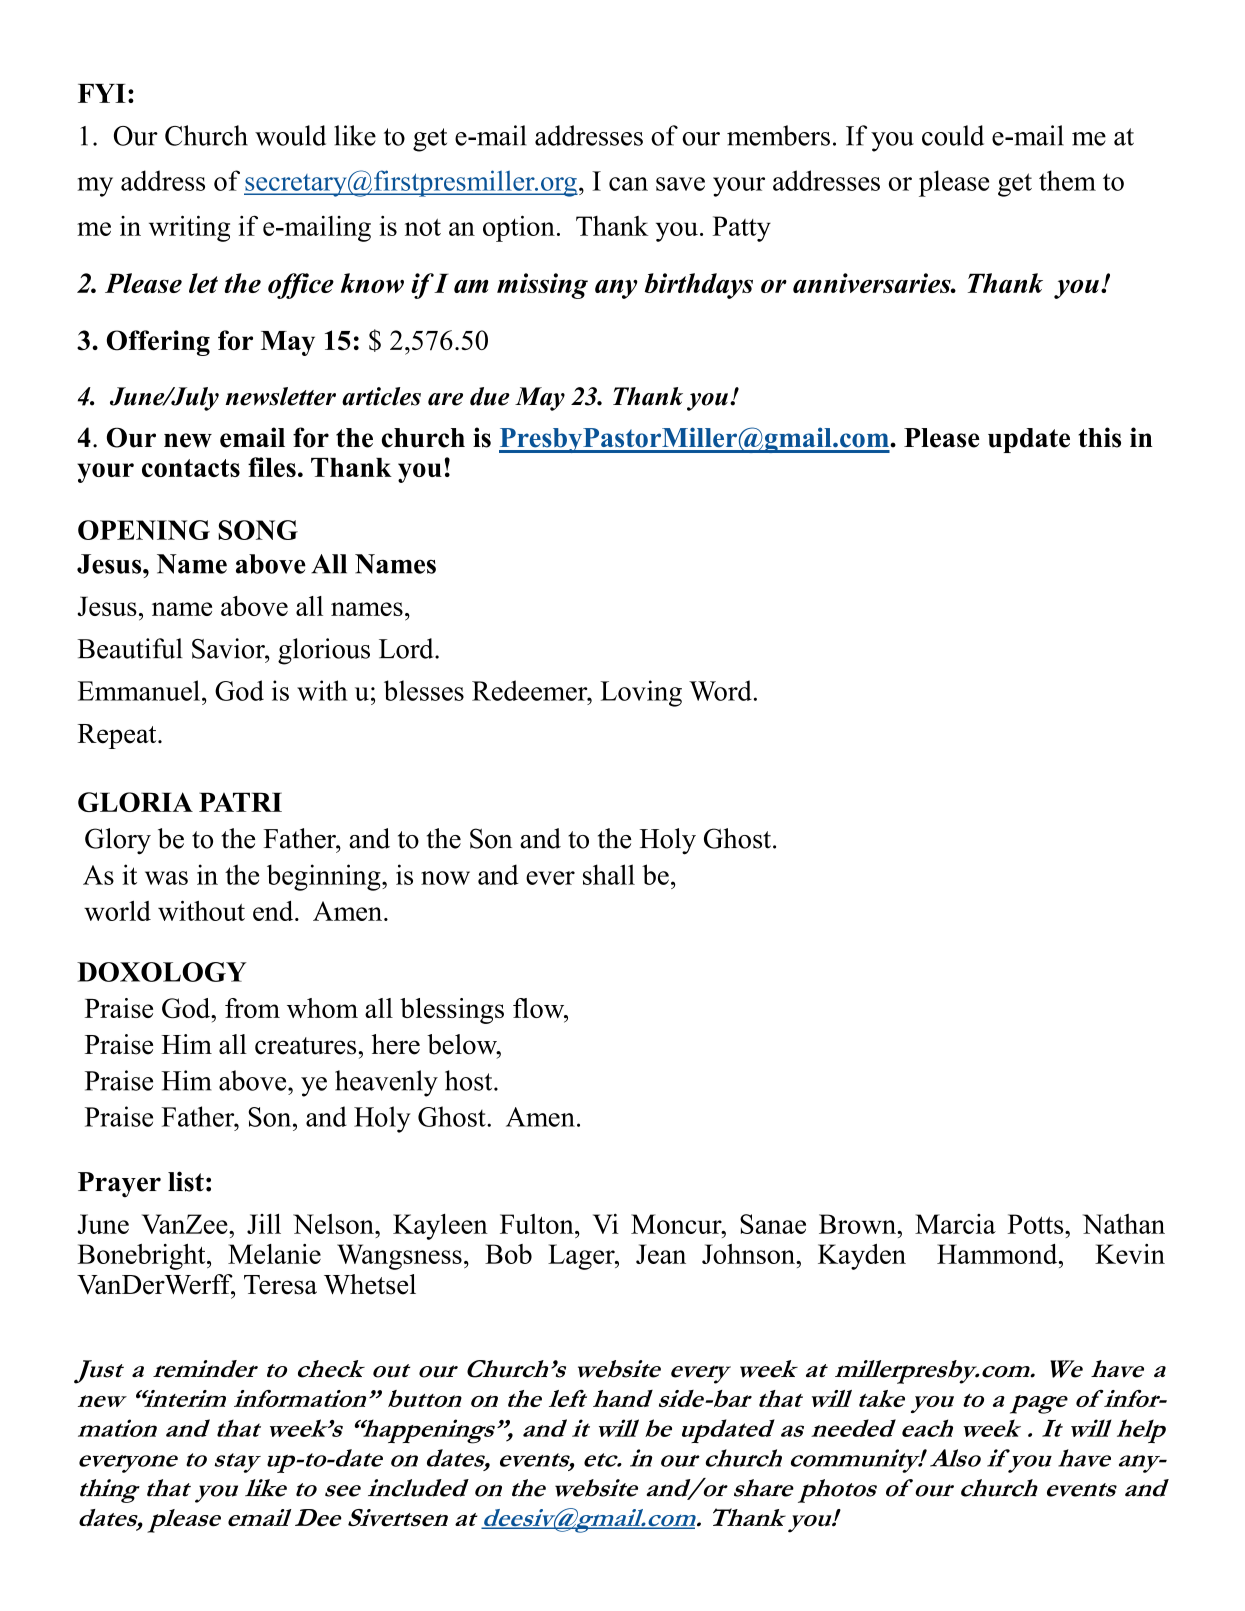 This screenshot has height=1611, width=1245. Describe the element at coordinates (641, 693) in the screenshot. I see `Loving` at that location.
